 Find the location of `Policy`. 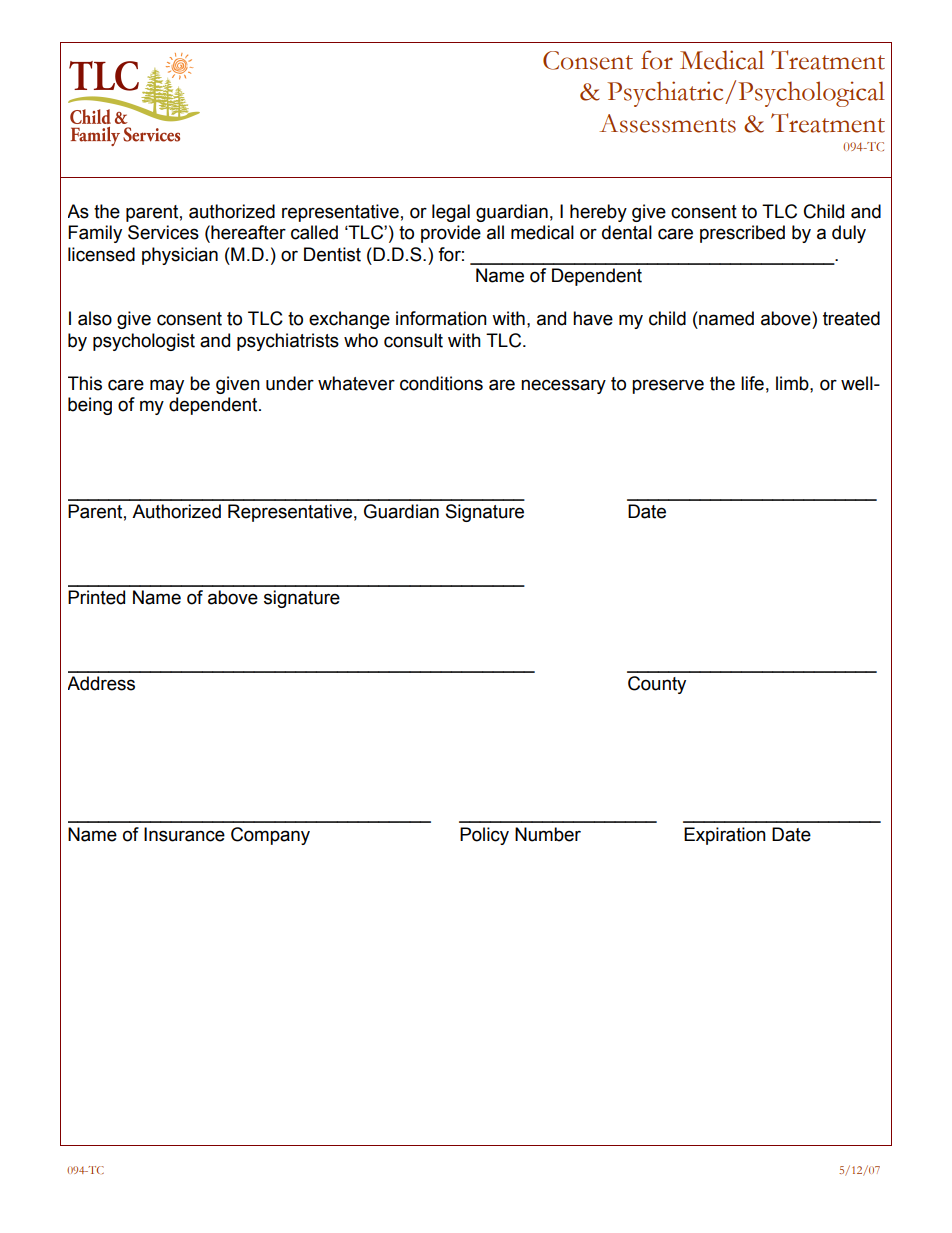

Policy is located at coordinates (484, 836).
